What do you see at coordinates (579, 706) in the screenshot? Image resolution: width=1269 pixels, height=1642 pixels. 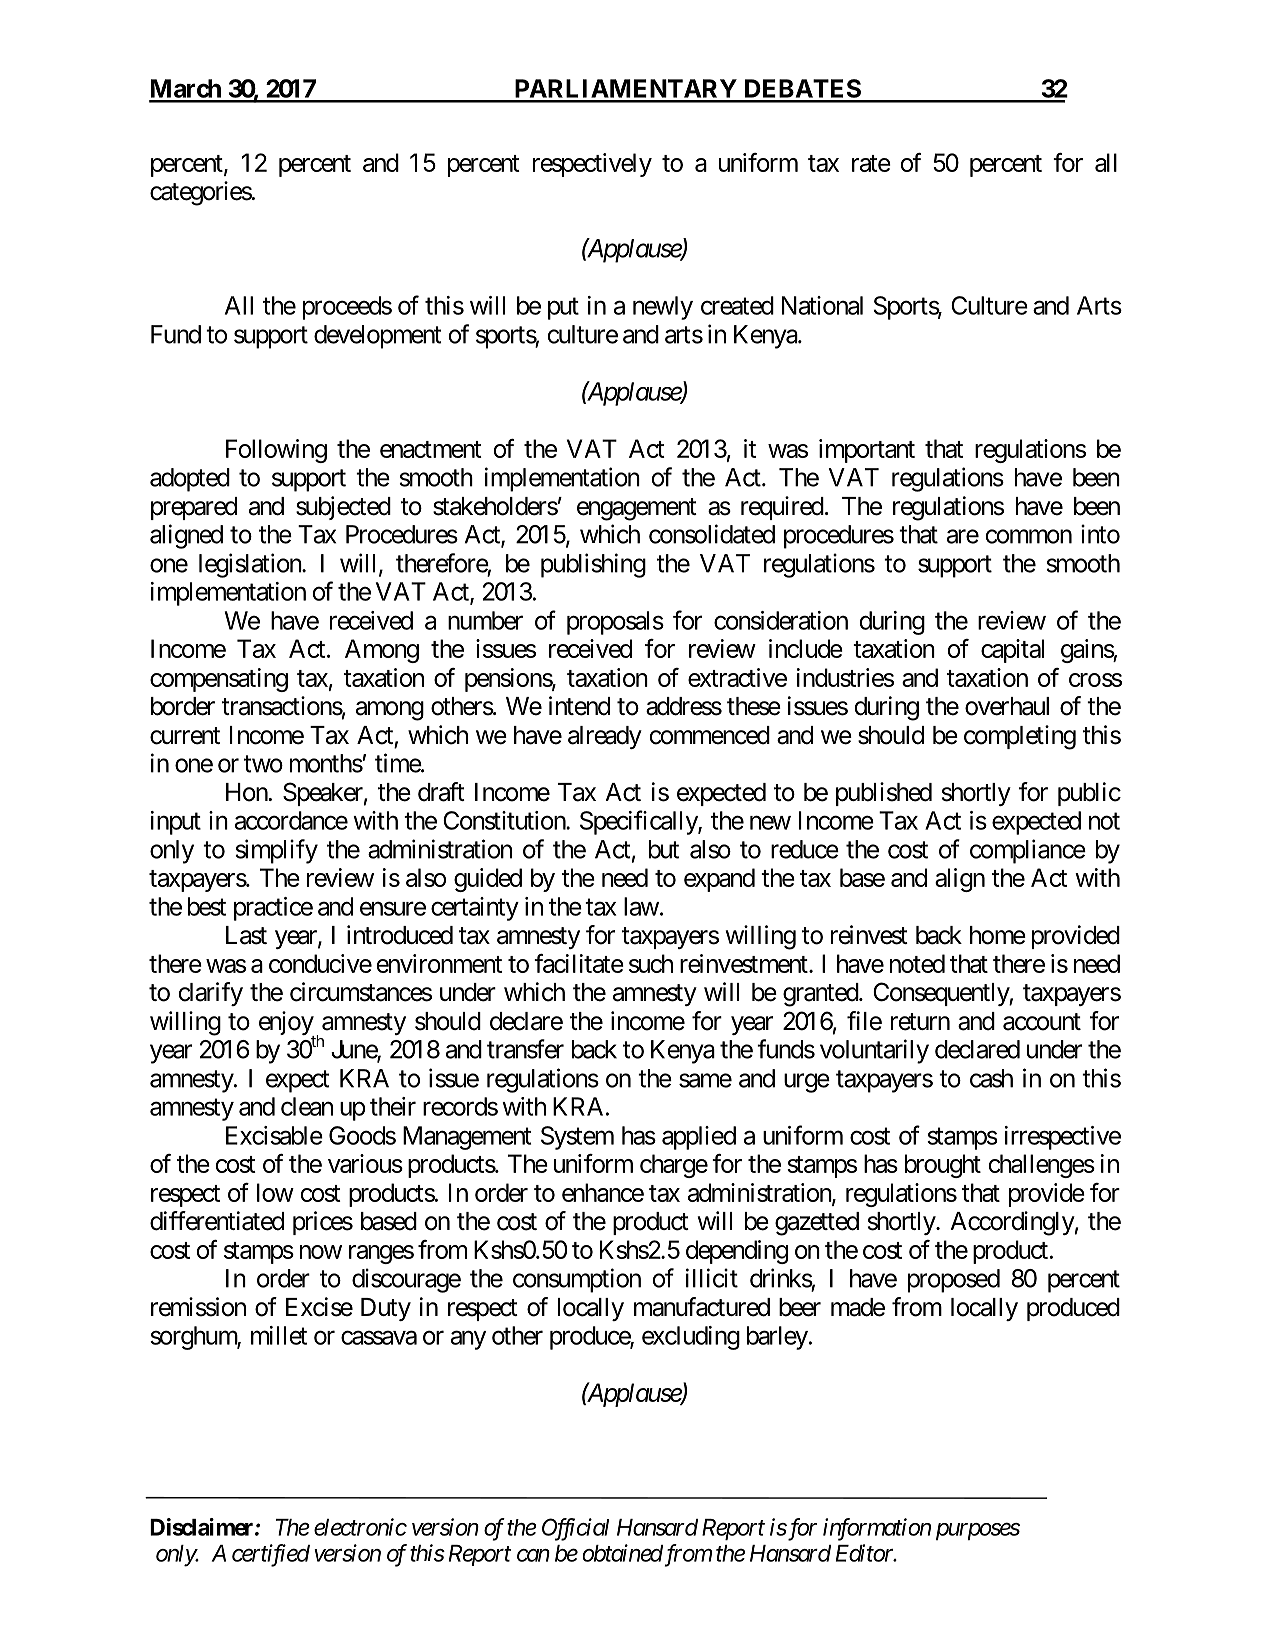 I see `intend` at bounding box center [579, 706].
